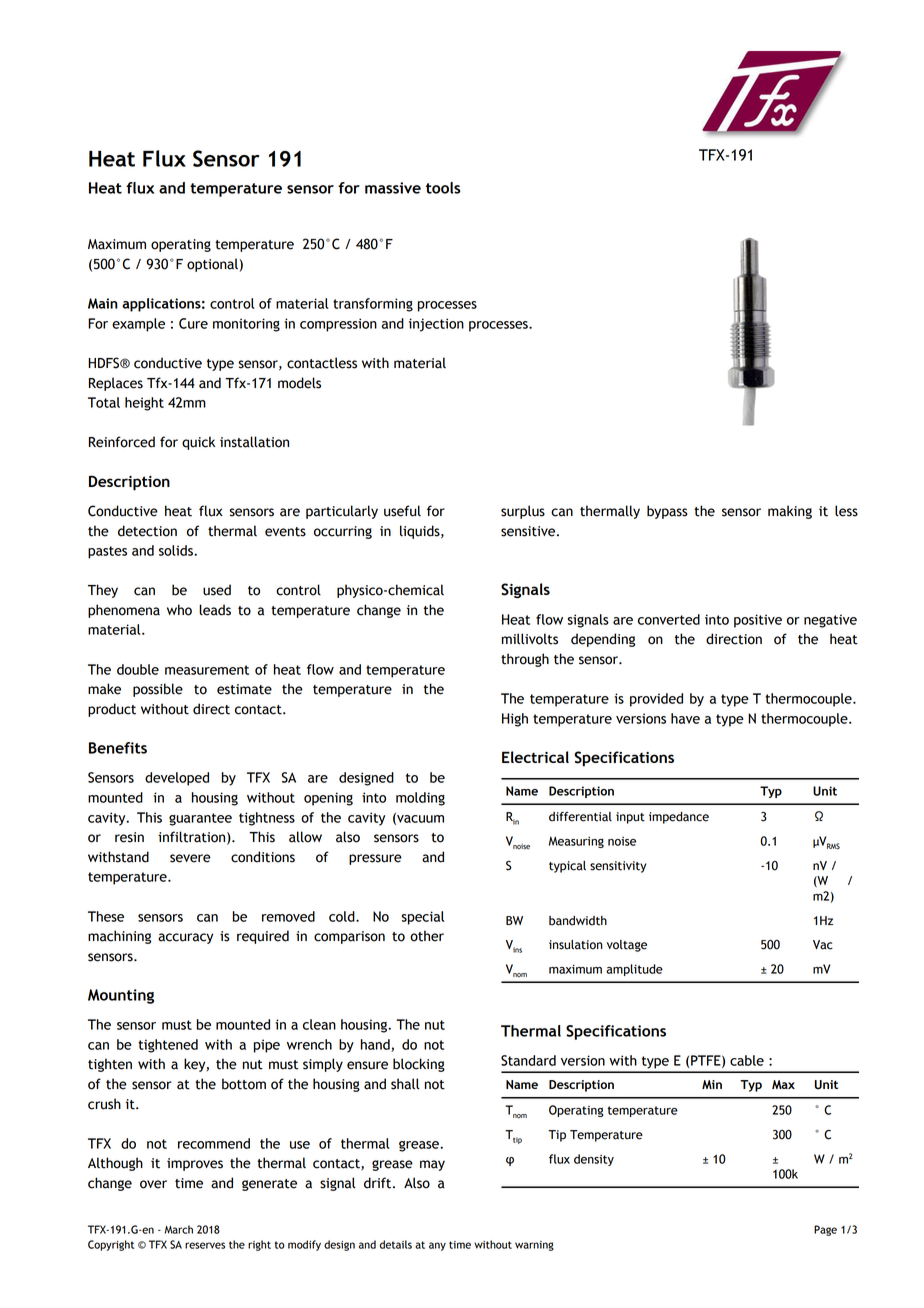 This image has width=924, height=1308. Describe the element at coordinates (634, 970) in the image. I see `amplitude` at that location.
